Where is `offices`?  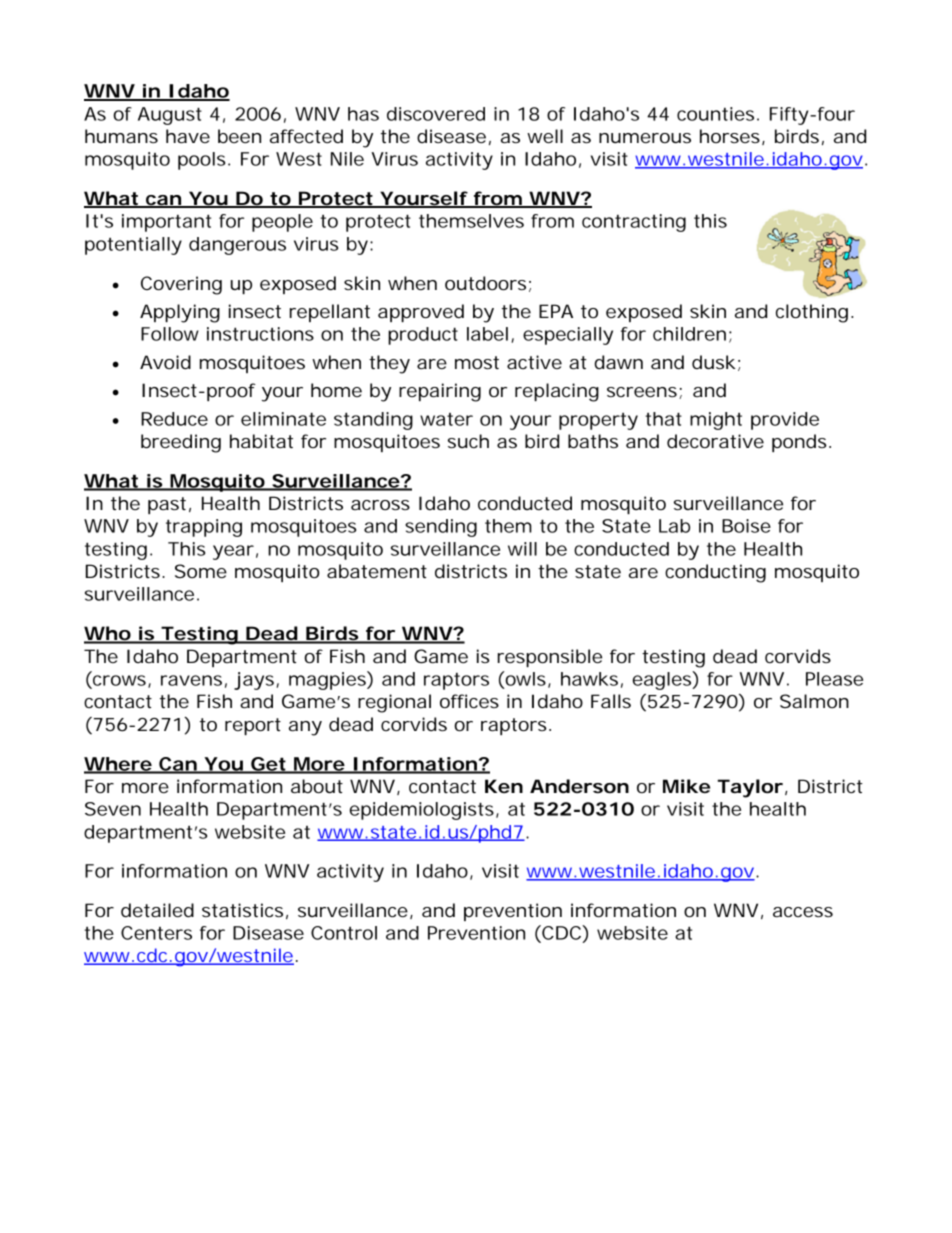 offices is located at coordinates (469, 701).
